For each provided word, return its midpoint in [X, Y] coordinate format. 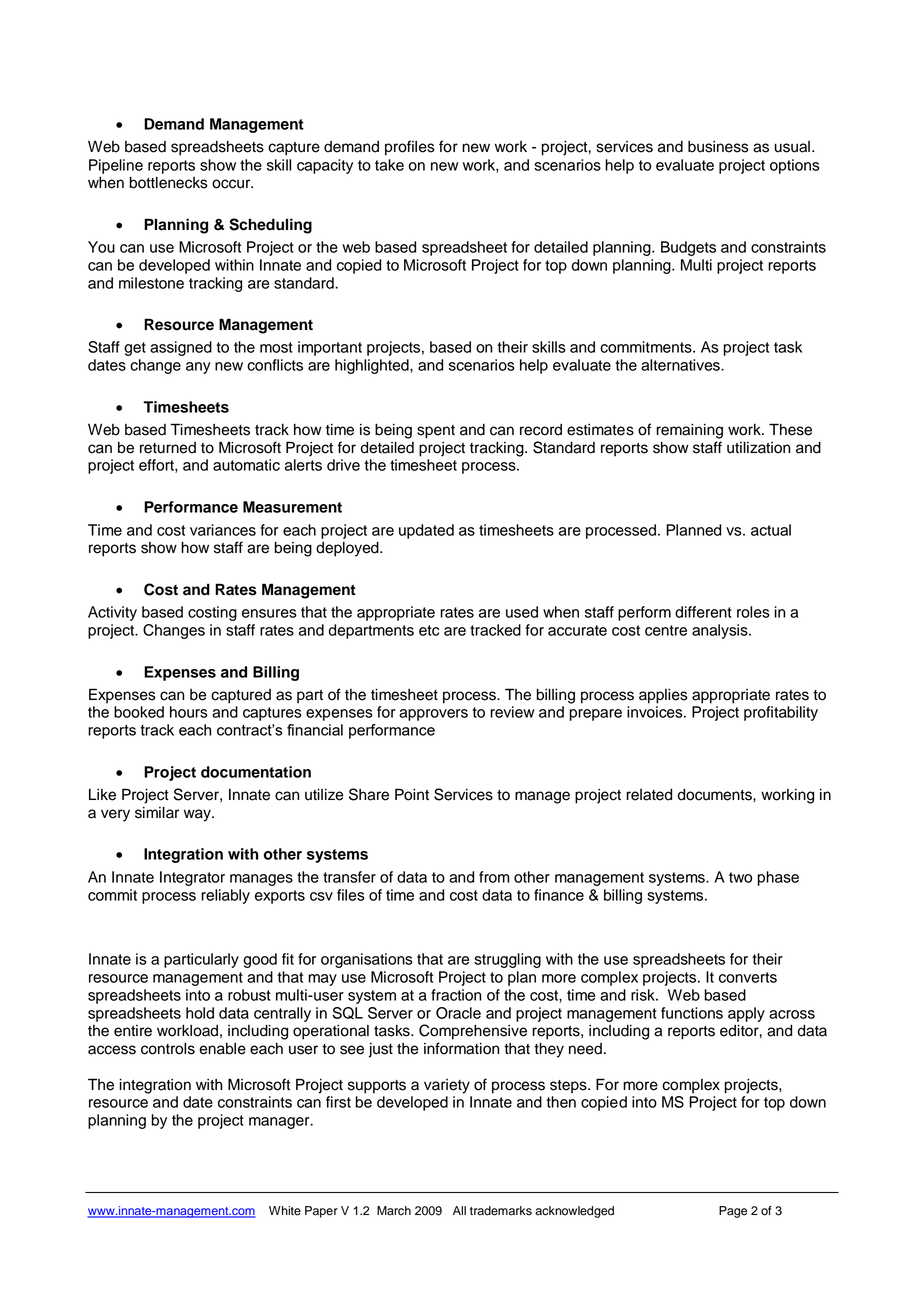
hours [189, 712]
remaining [689, 431]
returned [168, 448]
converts [748, 977]
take [389, 165]
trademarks [501, 1211]
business [718, 147]
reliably [225, 896]
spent [436, 432]
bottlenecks [169, 182]
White [285, 1211]
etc [429, 630]
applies [663, 696]
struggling [507, 960]
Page [733, 1212]
